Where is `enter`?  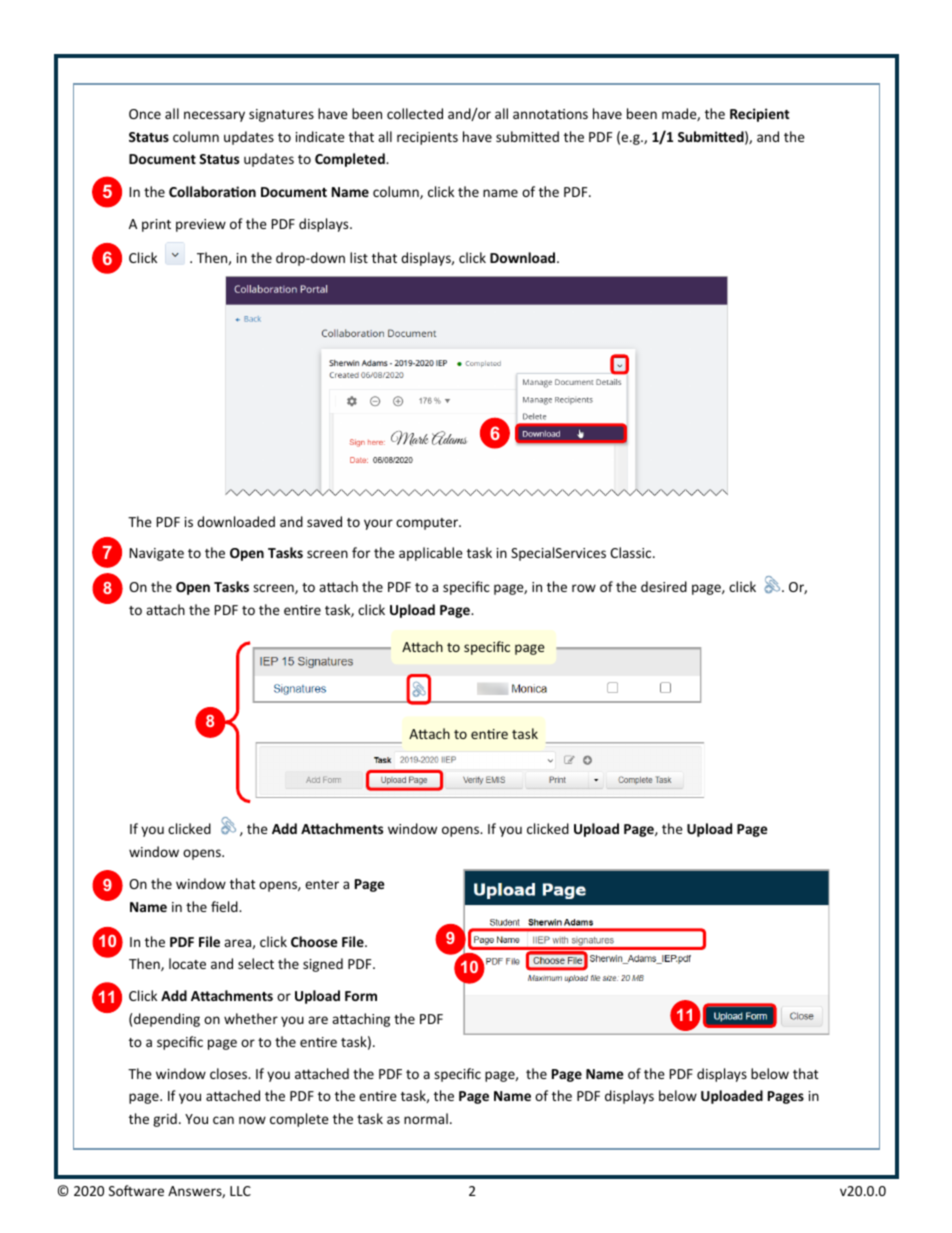
enter is located at coordinates (322, 884).
